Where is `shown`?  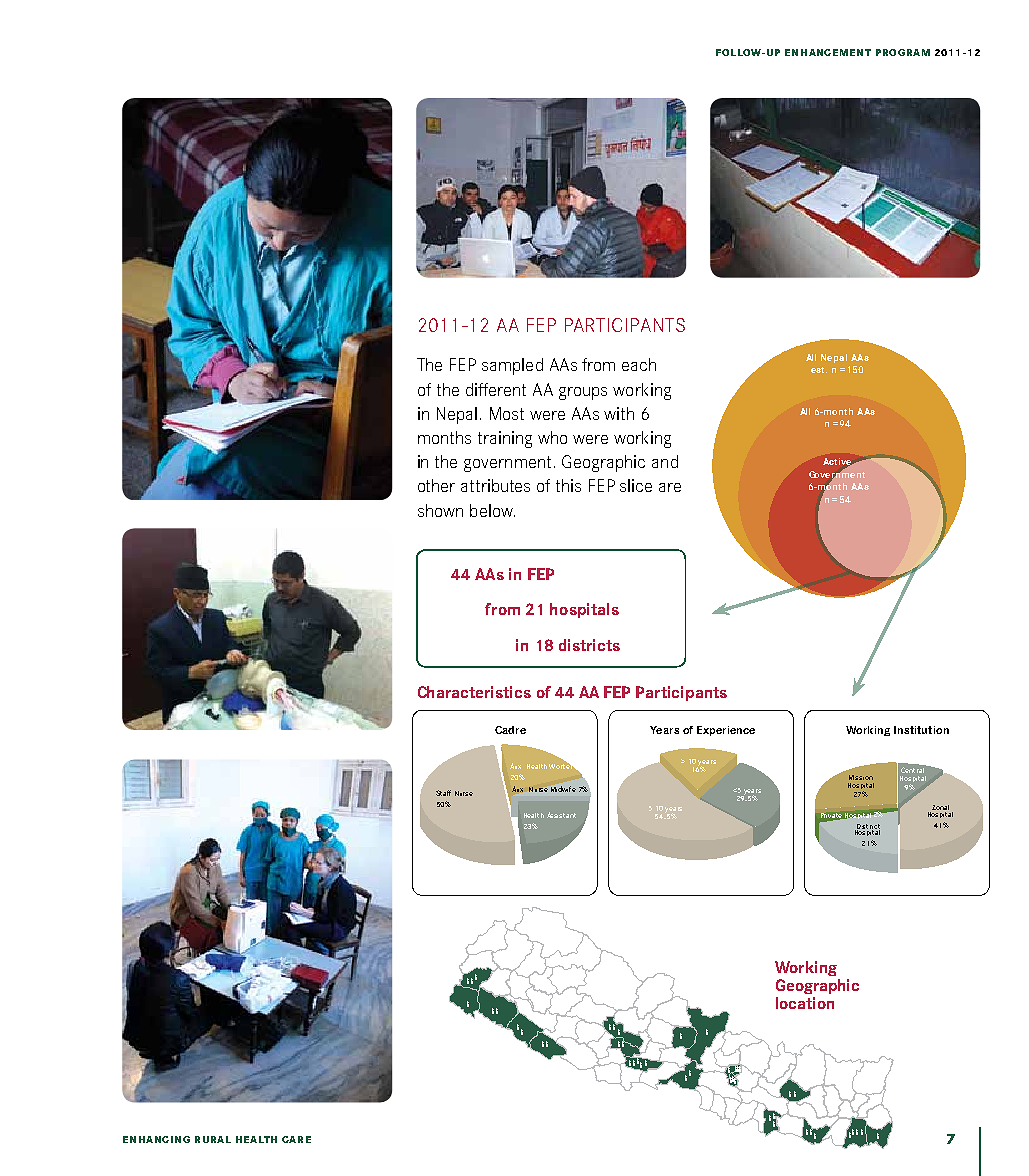
shown is located at coordinates (440, 510).
